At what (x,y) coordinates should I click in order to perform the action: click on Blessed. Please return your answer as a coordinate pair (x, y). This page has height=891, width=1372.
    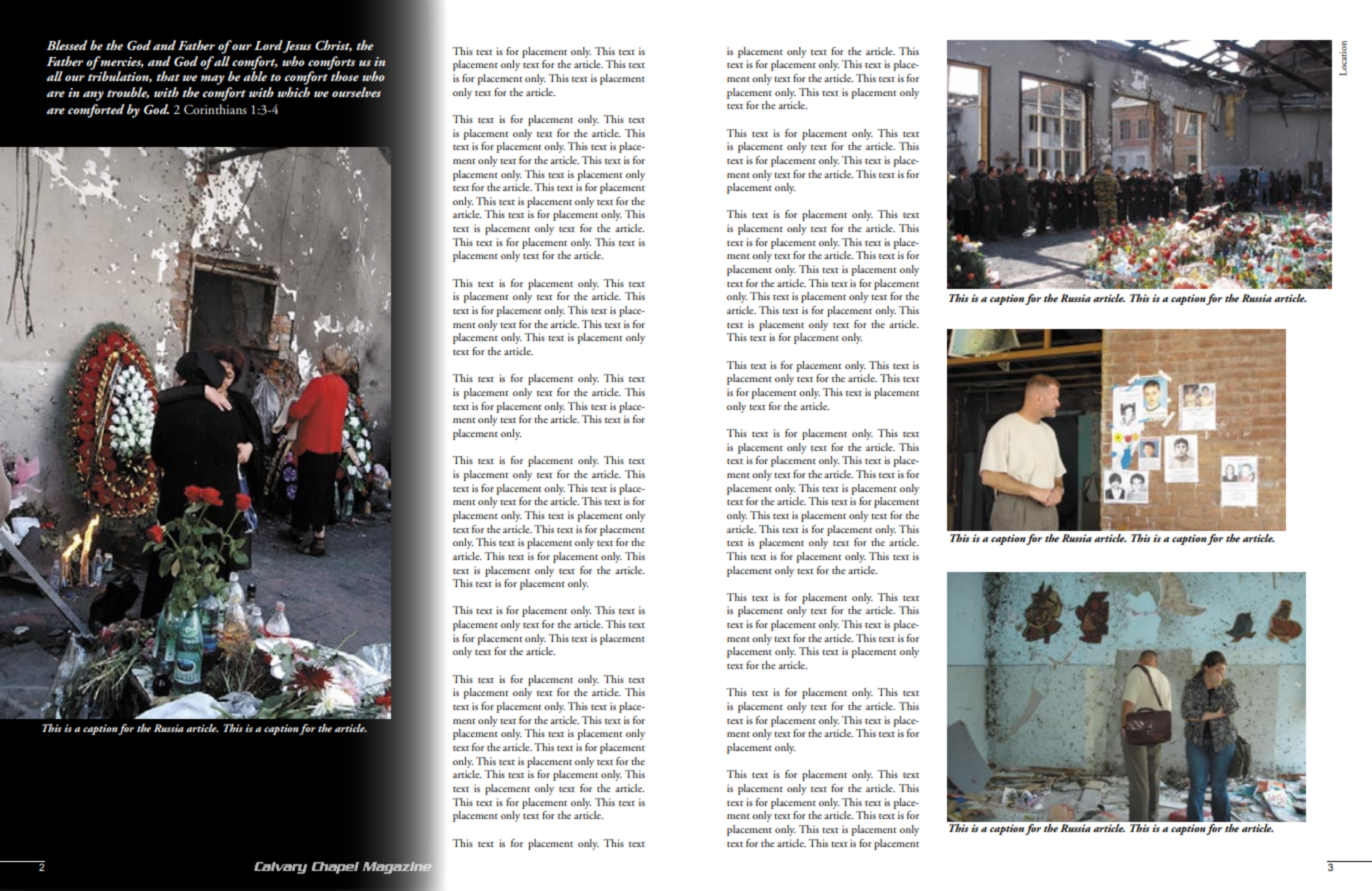
    Looking at the image, I should click on (67, 45).
